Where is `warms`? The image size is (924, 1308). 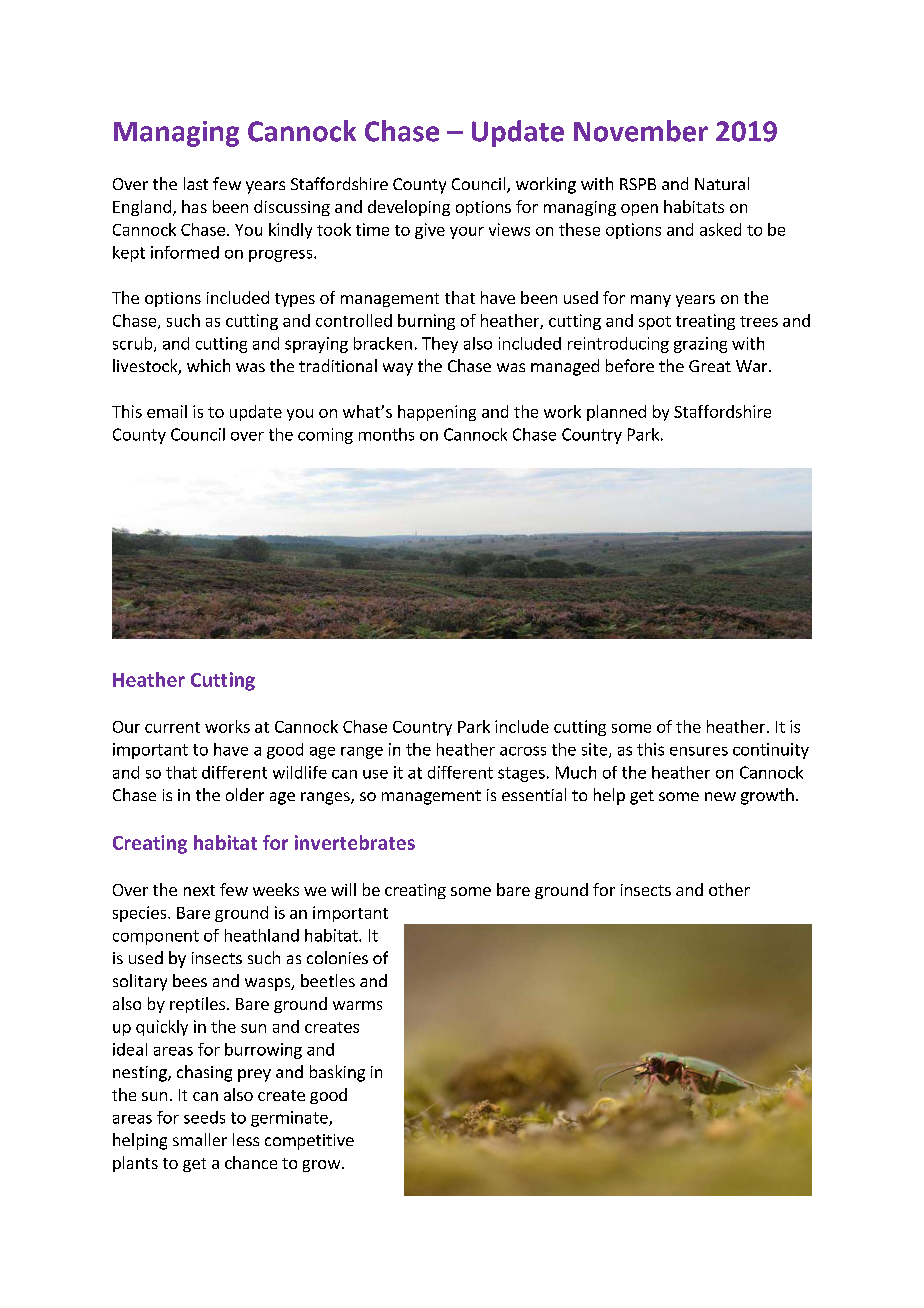
warms is located at coordinates (357, 1005).
